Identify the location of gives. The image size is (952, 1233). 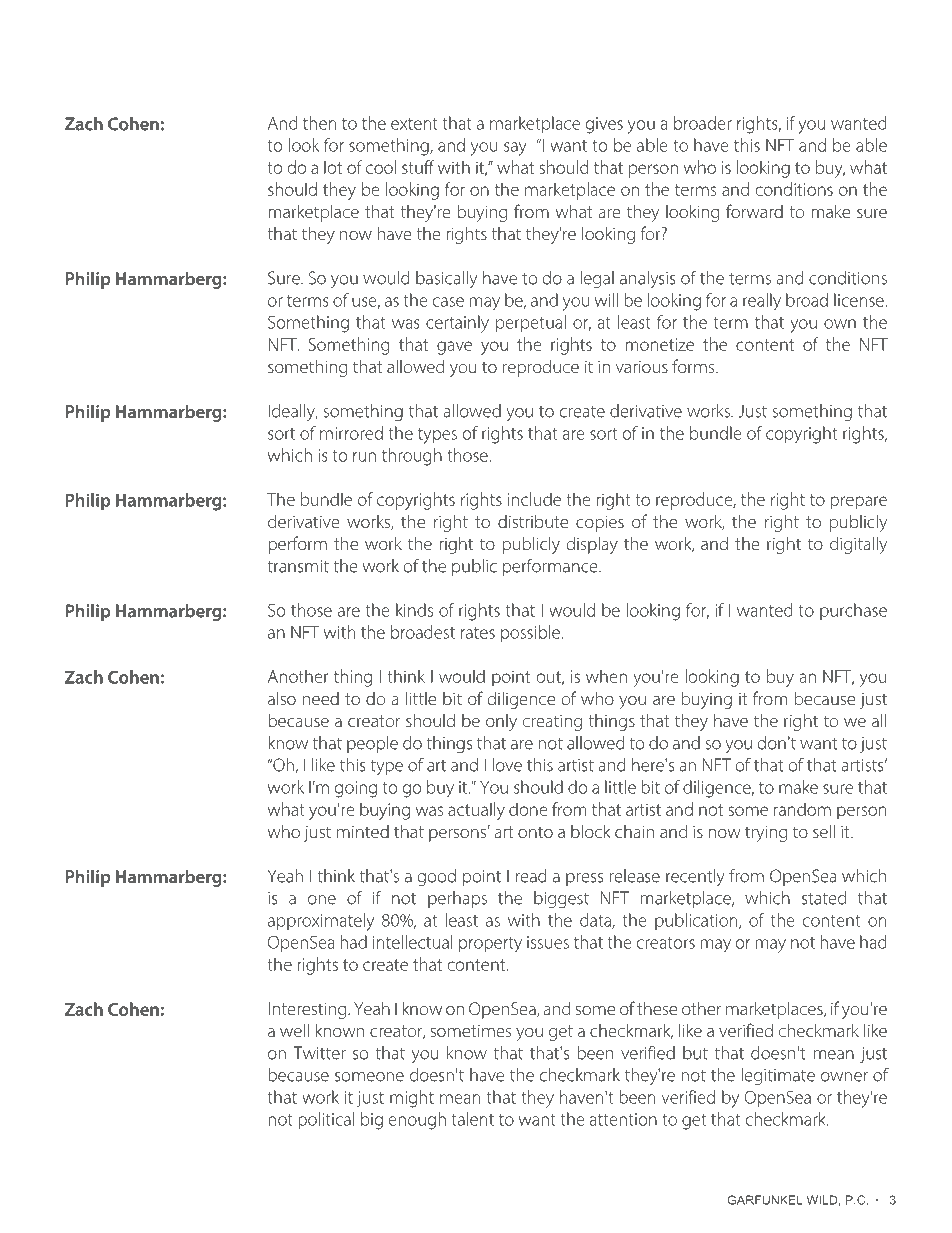
(604, 125).
